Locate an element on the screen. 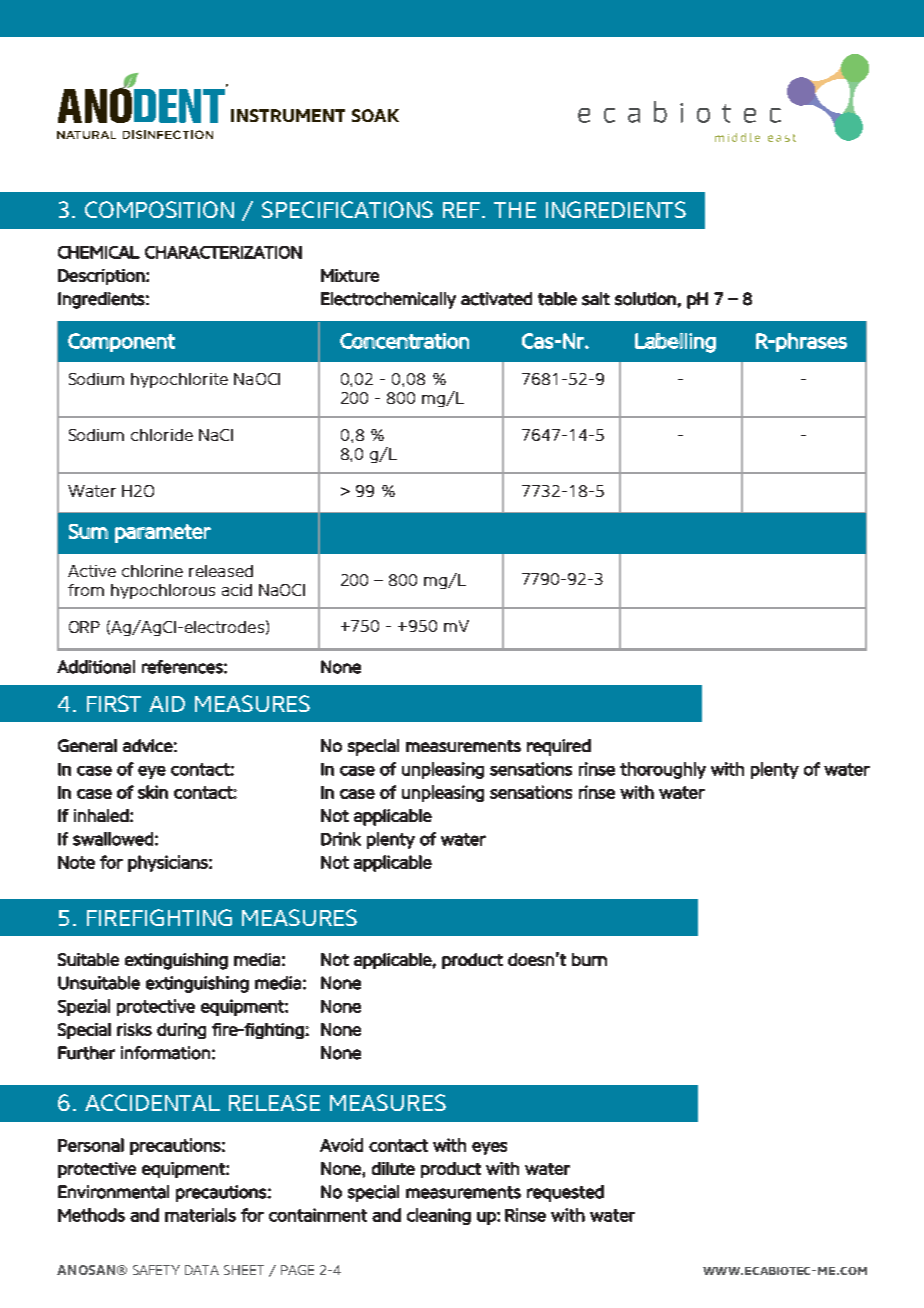  SAFETY is located at coordinates (156, 1270).
